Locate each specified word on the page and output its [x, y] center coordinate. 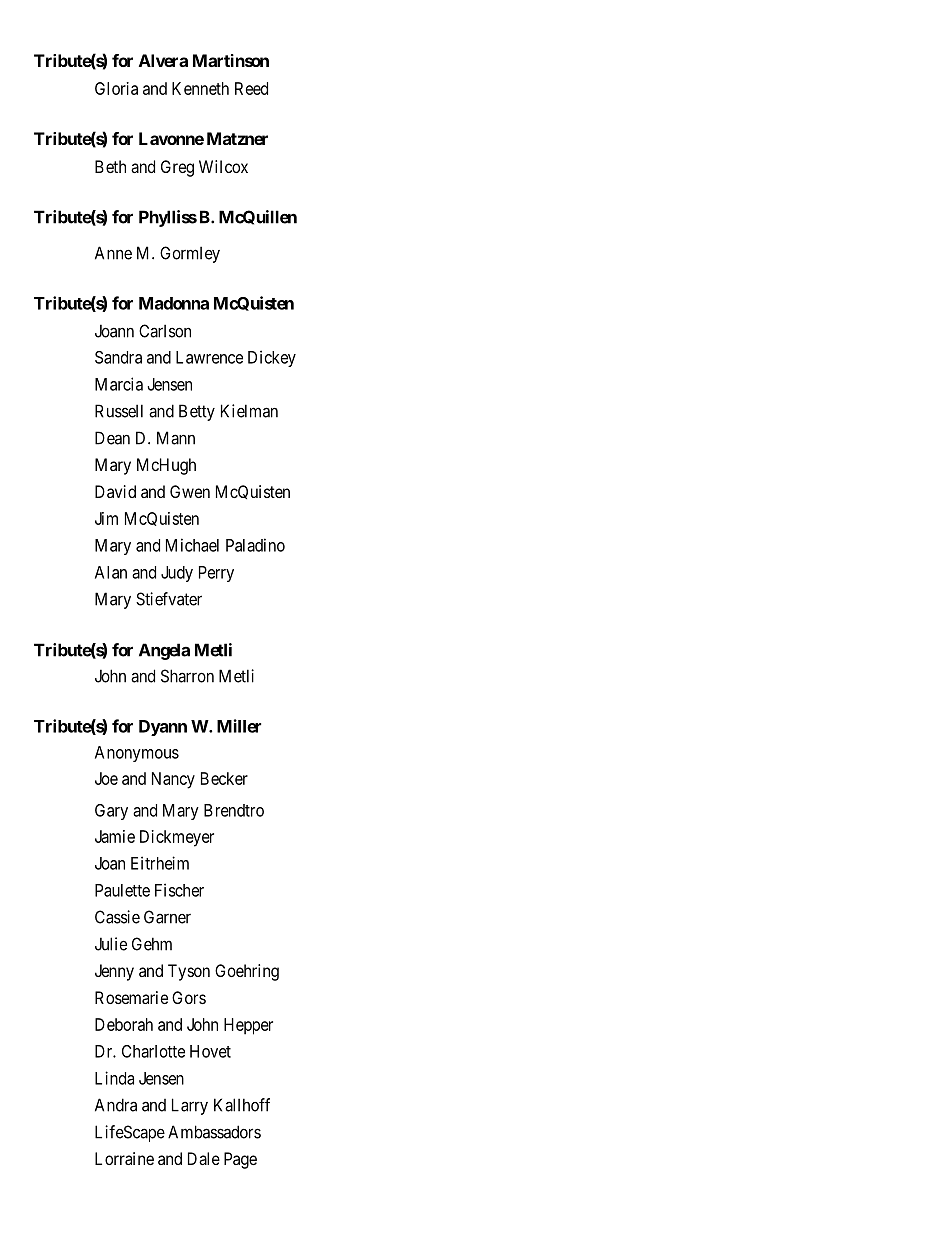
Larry [190, 1106]
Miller [239, 726]
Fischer [179, 890]
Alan [111, 572]
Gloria [116, 88]
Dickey [272, 358]
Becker [224, 778]
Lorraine [124, 1158]
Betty [197, 412]
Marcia [119, 384]
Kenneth [200, 88]
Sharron [187, 676]
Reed [251, 88]
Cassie [117, 917]
